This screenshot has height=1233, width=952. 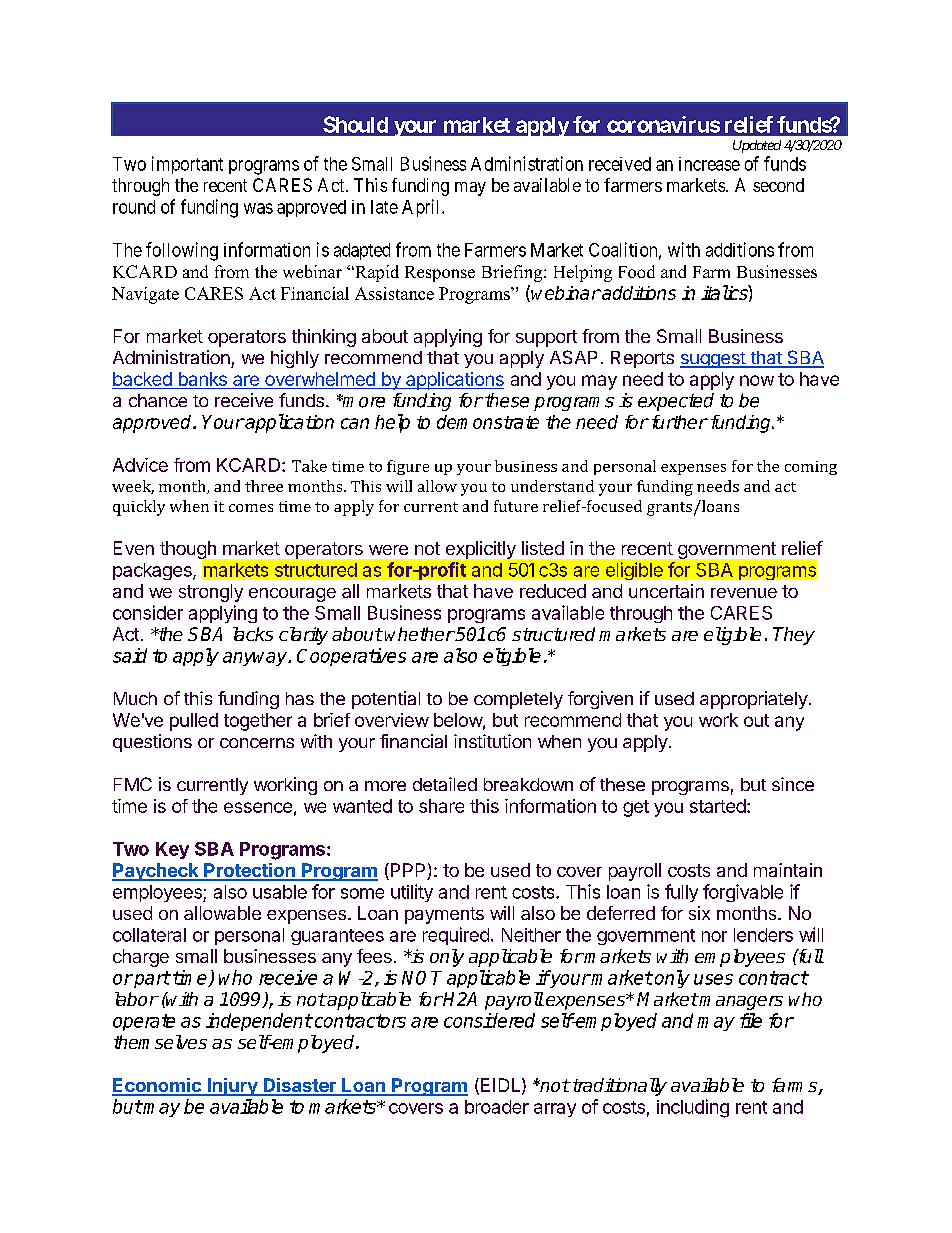 What do you see at coordinates (445, 784) in the screenshot?
I see `detailed` at bounding box center [445, 784].
